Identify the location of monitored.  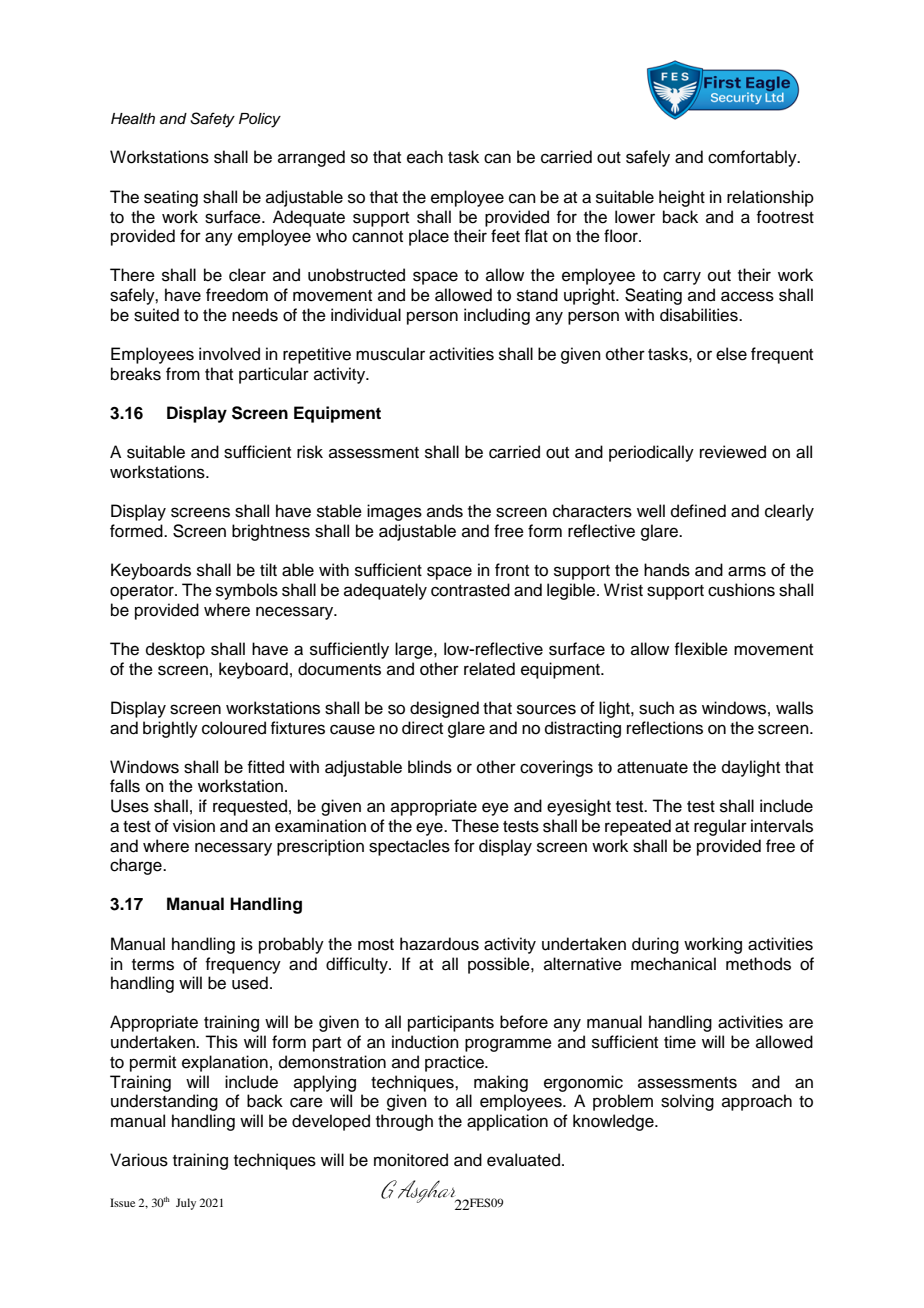
(411, 1160).
